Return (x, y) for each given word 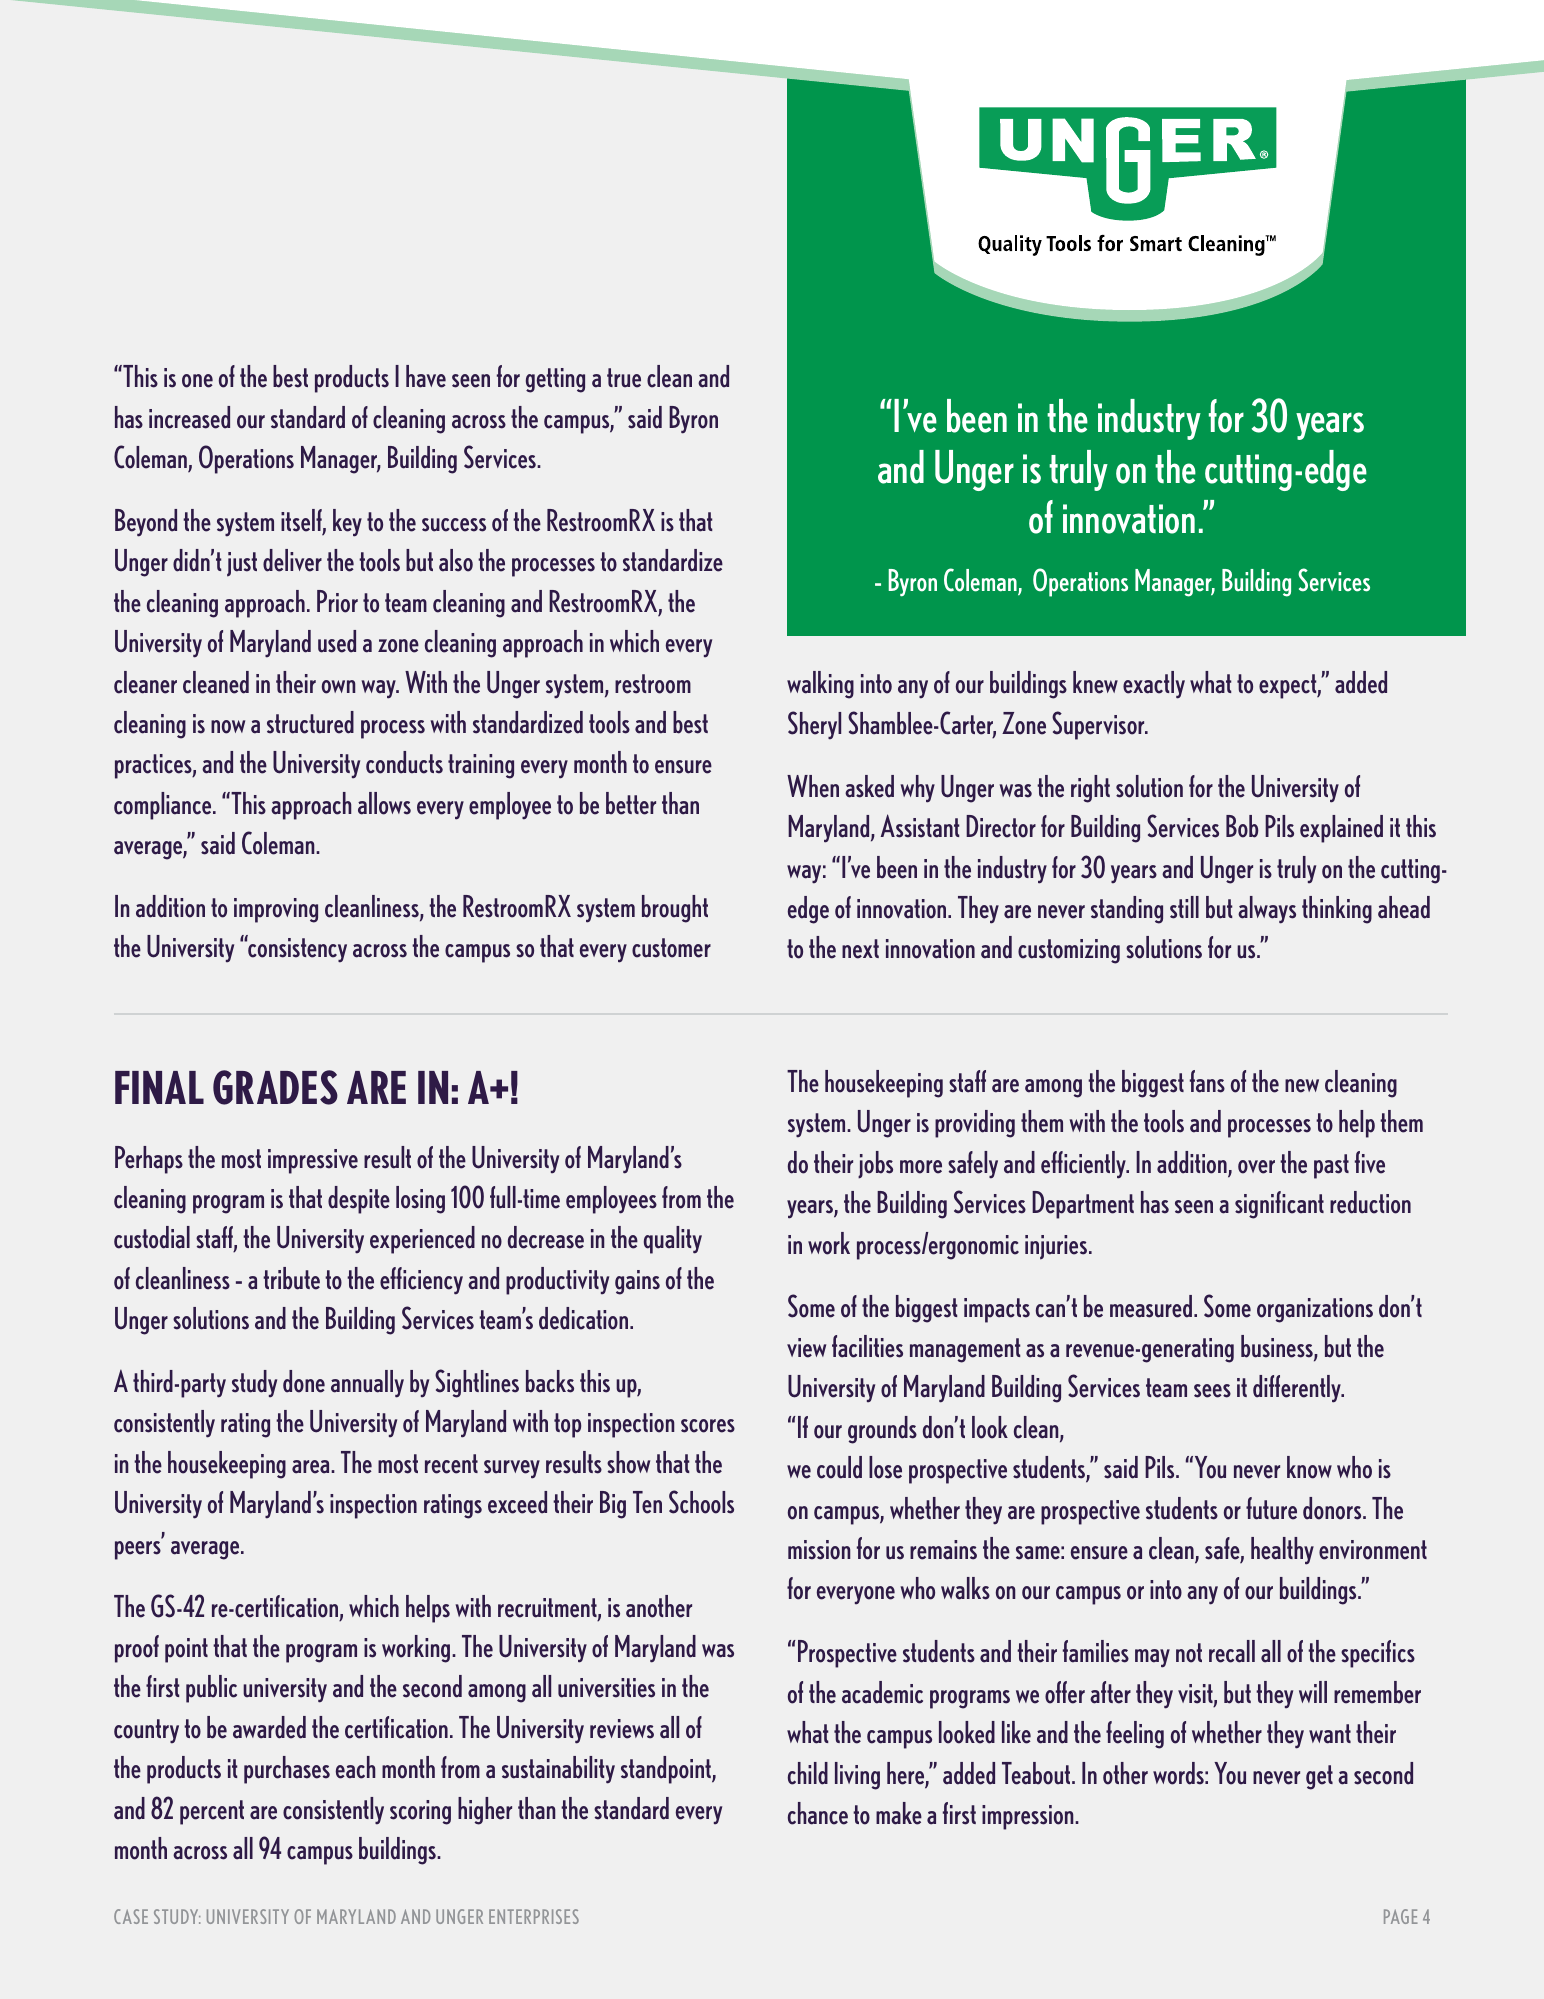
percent (212, 1812)
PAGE (1401, 1916)
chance (818, 1813)
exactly (1154, 685)
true (624, 378)
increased (189, 417)
